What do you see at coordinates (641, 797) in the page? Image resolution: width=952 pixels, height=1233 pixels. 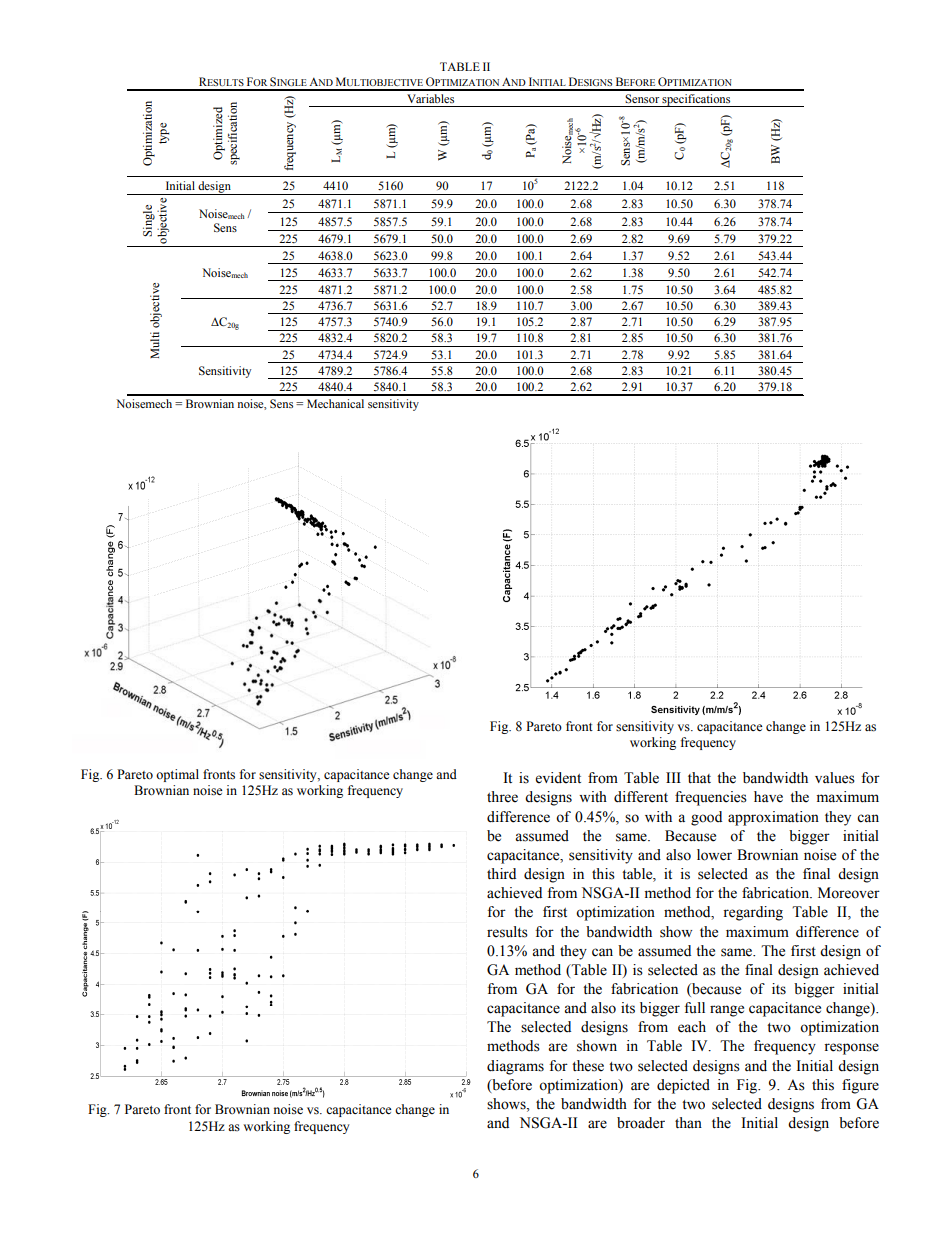 I see `different` at bounding box center [641, 797].
